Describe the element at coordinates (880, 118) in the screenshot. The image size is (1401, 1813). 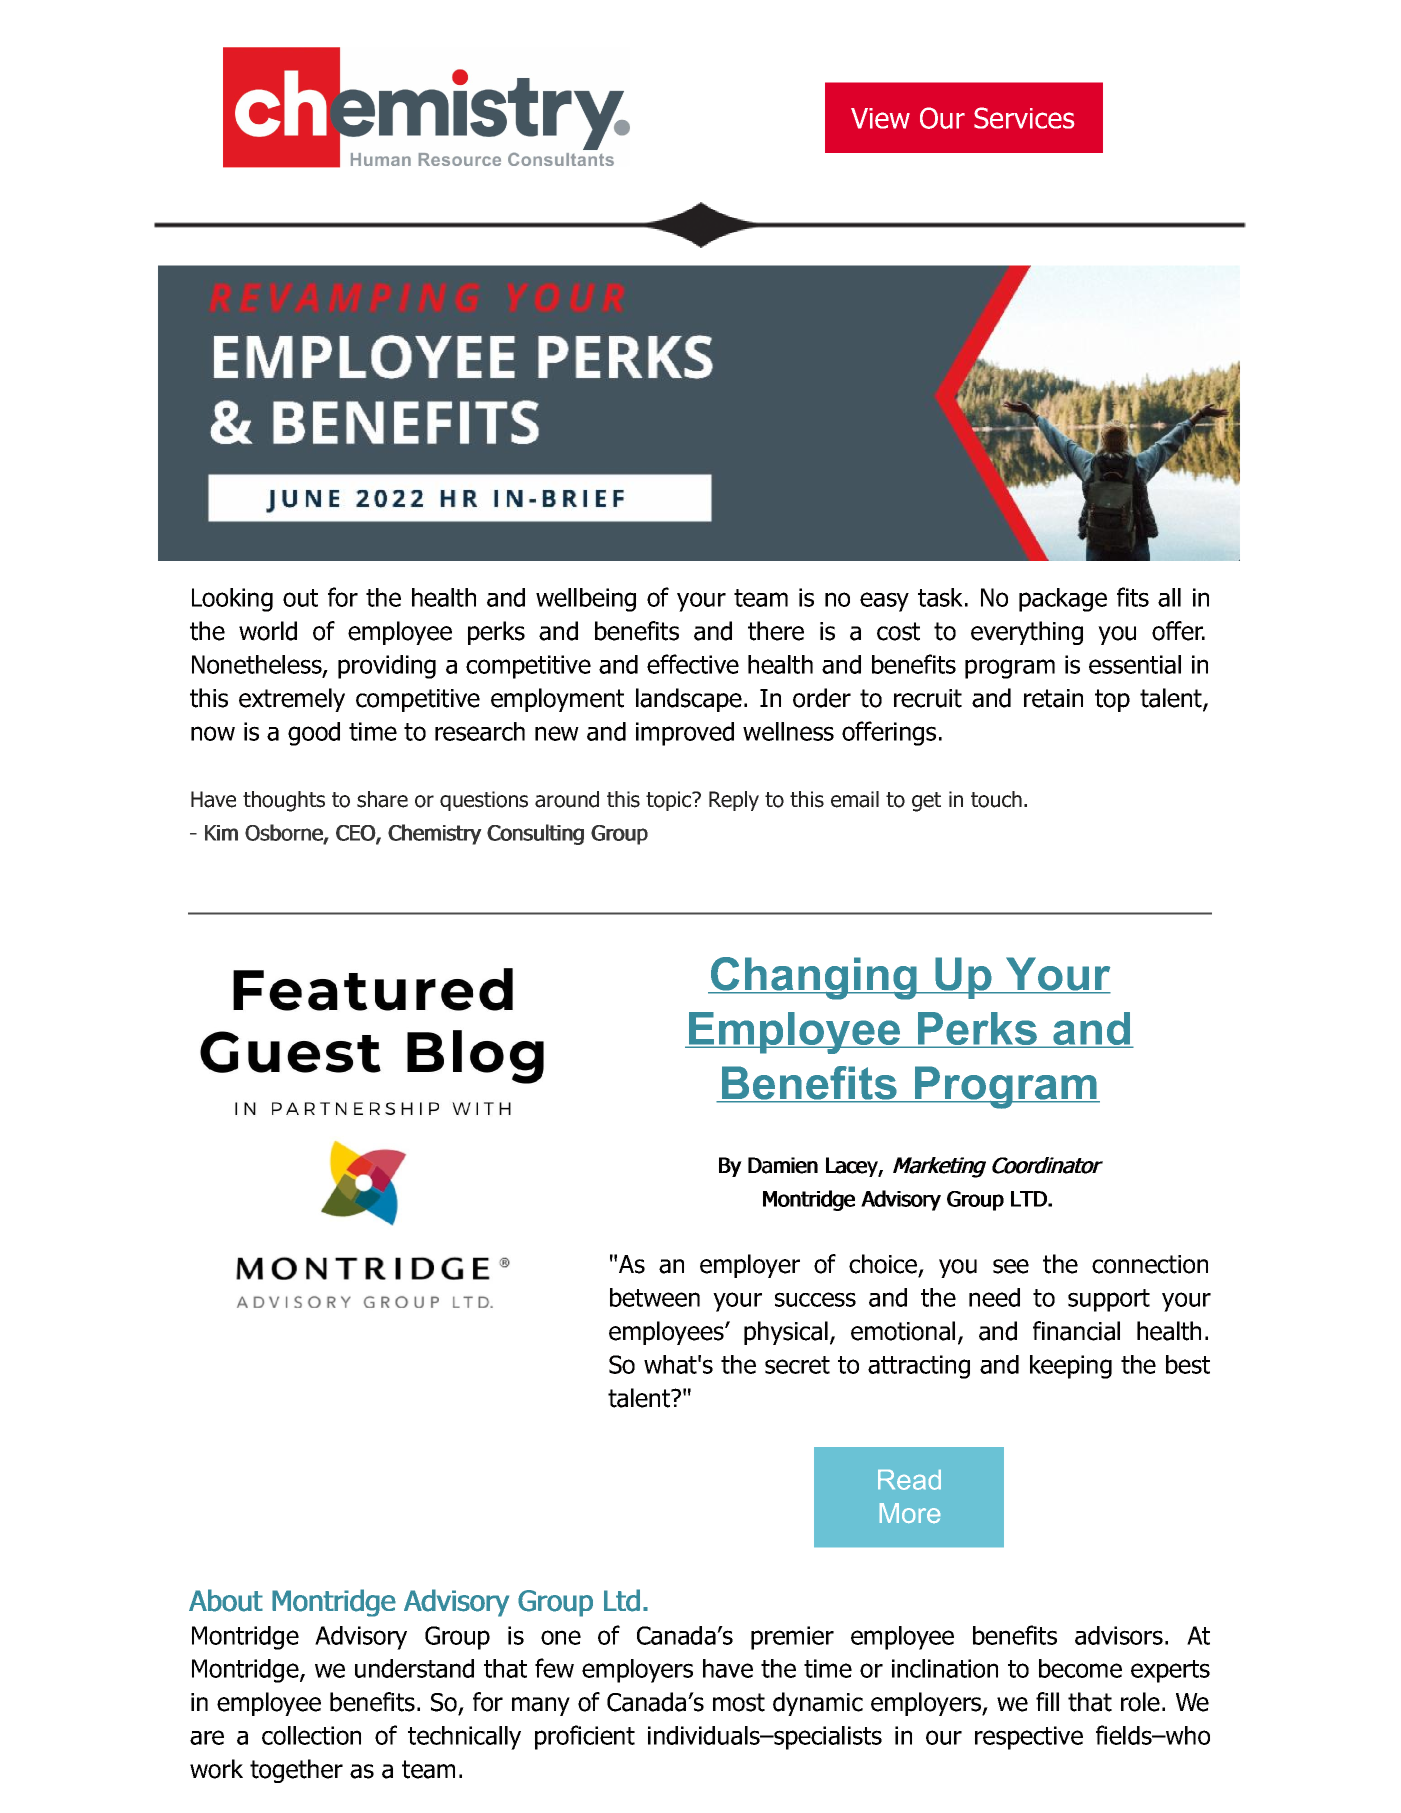
I see `View` at that location.
